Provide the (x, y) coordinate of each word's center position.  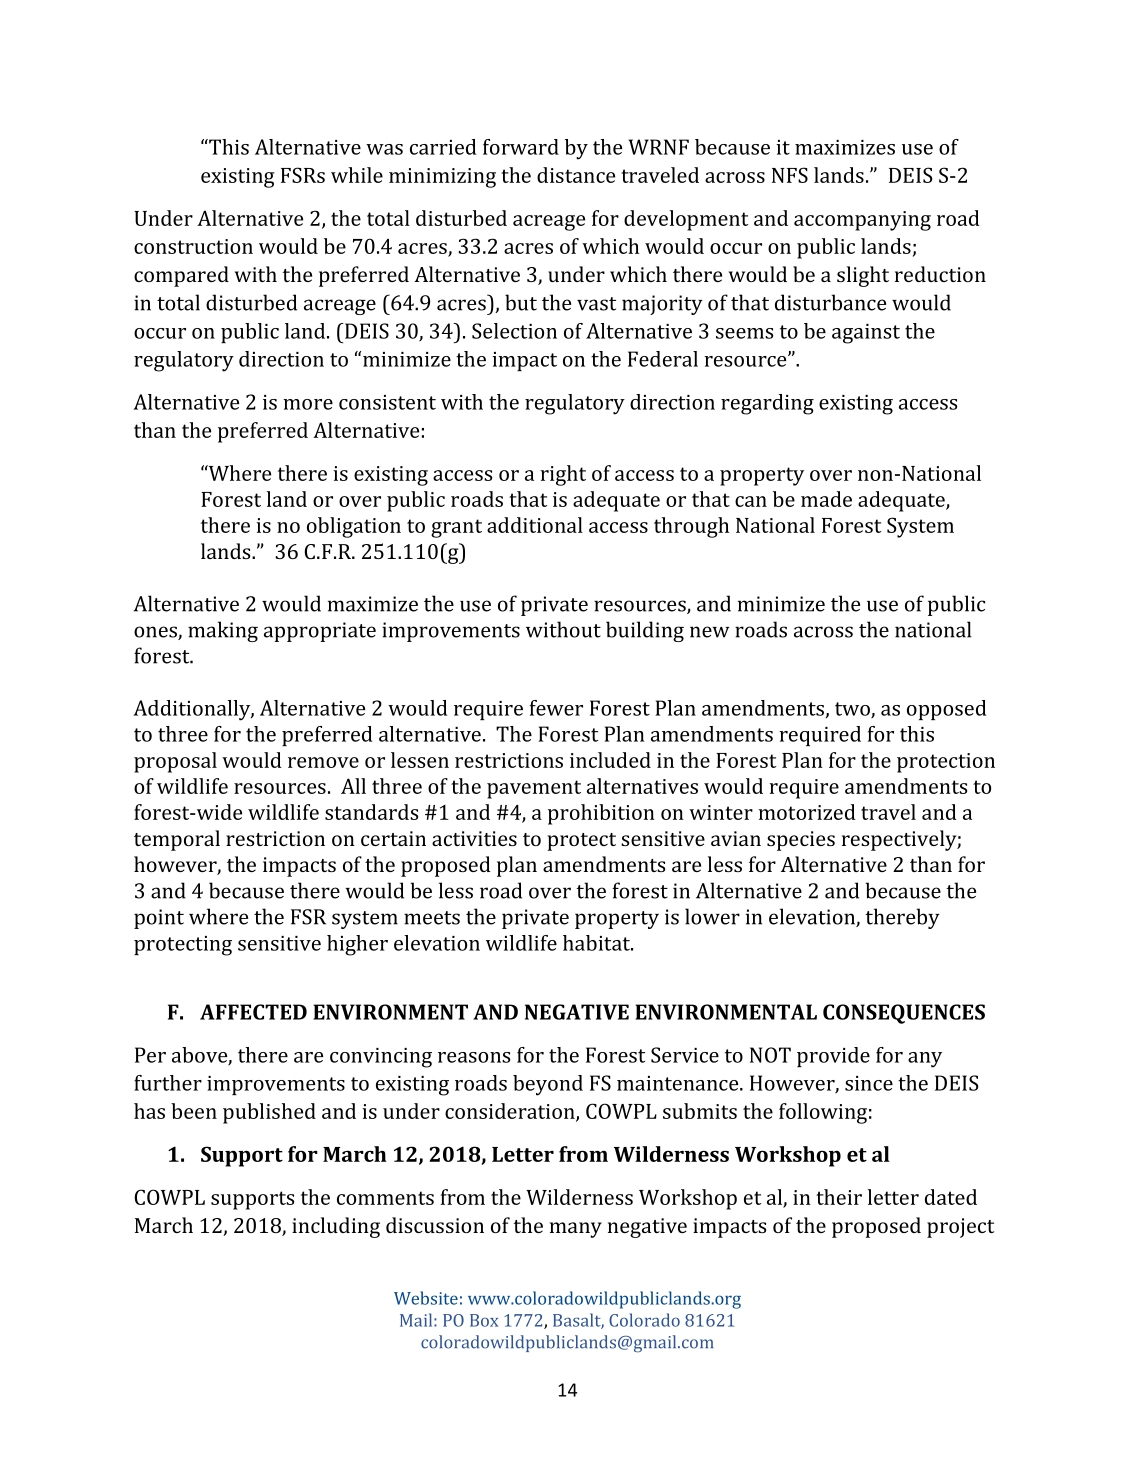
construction (193, 246)
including (336, 1227)
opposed (946, 710)
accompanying (862, 221)
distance (576, 175)
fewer (556, 708)
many (576, 1230)
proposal (175, 762)
